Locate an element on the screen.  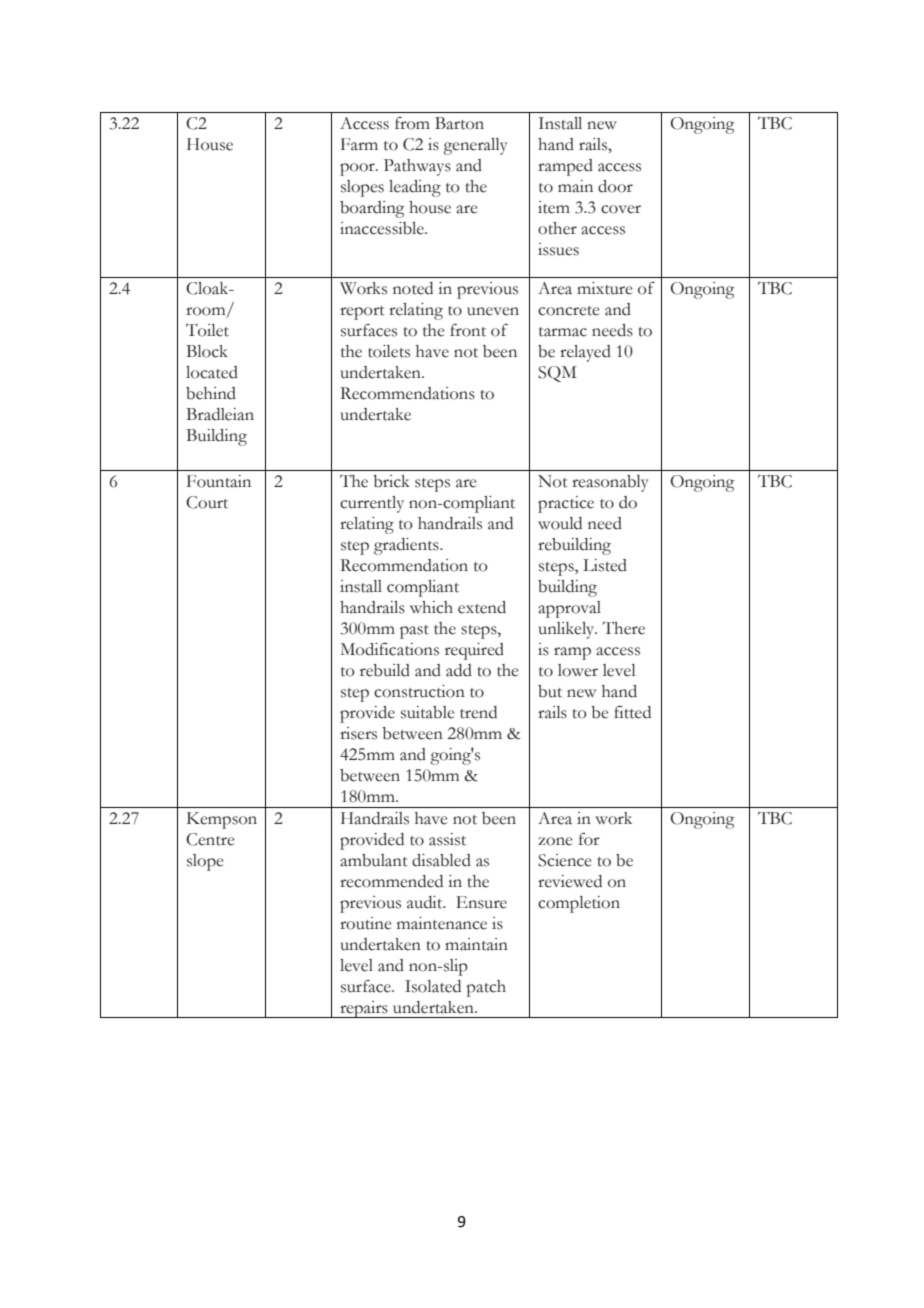
Farm is located at coordinates (359, 144).
